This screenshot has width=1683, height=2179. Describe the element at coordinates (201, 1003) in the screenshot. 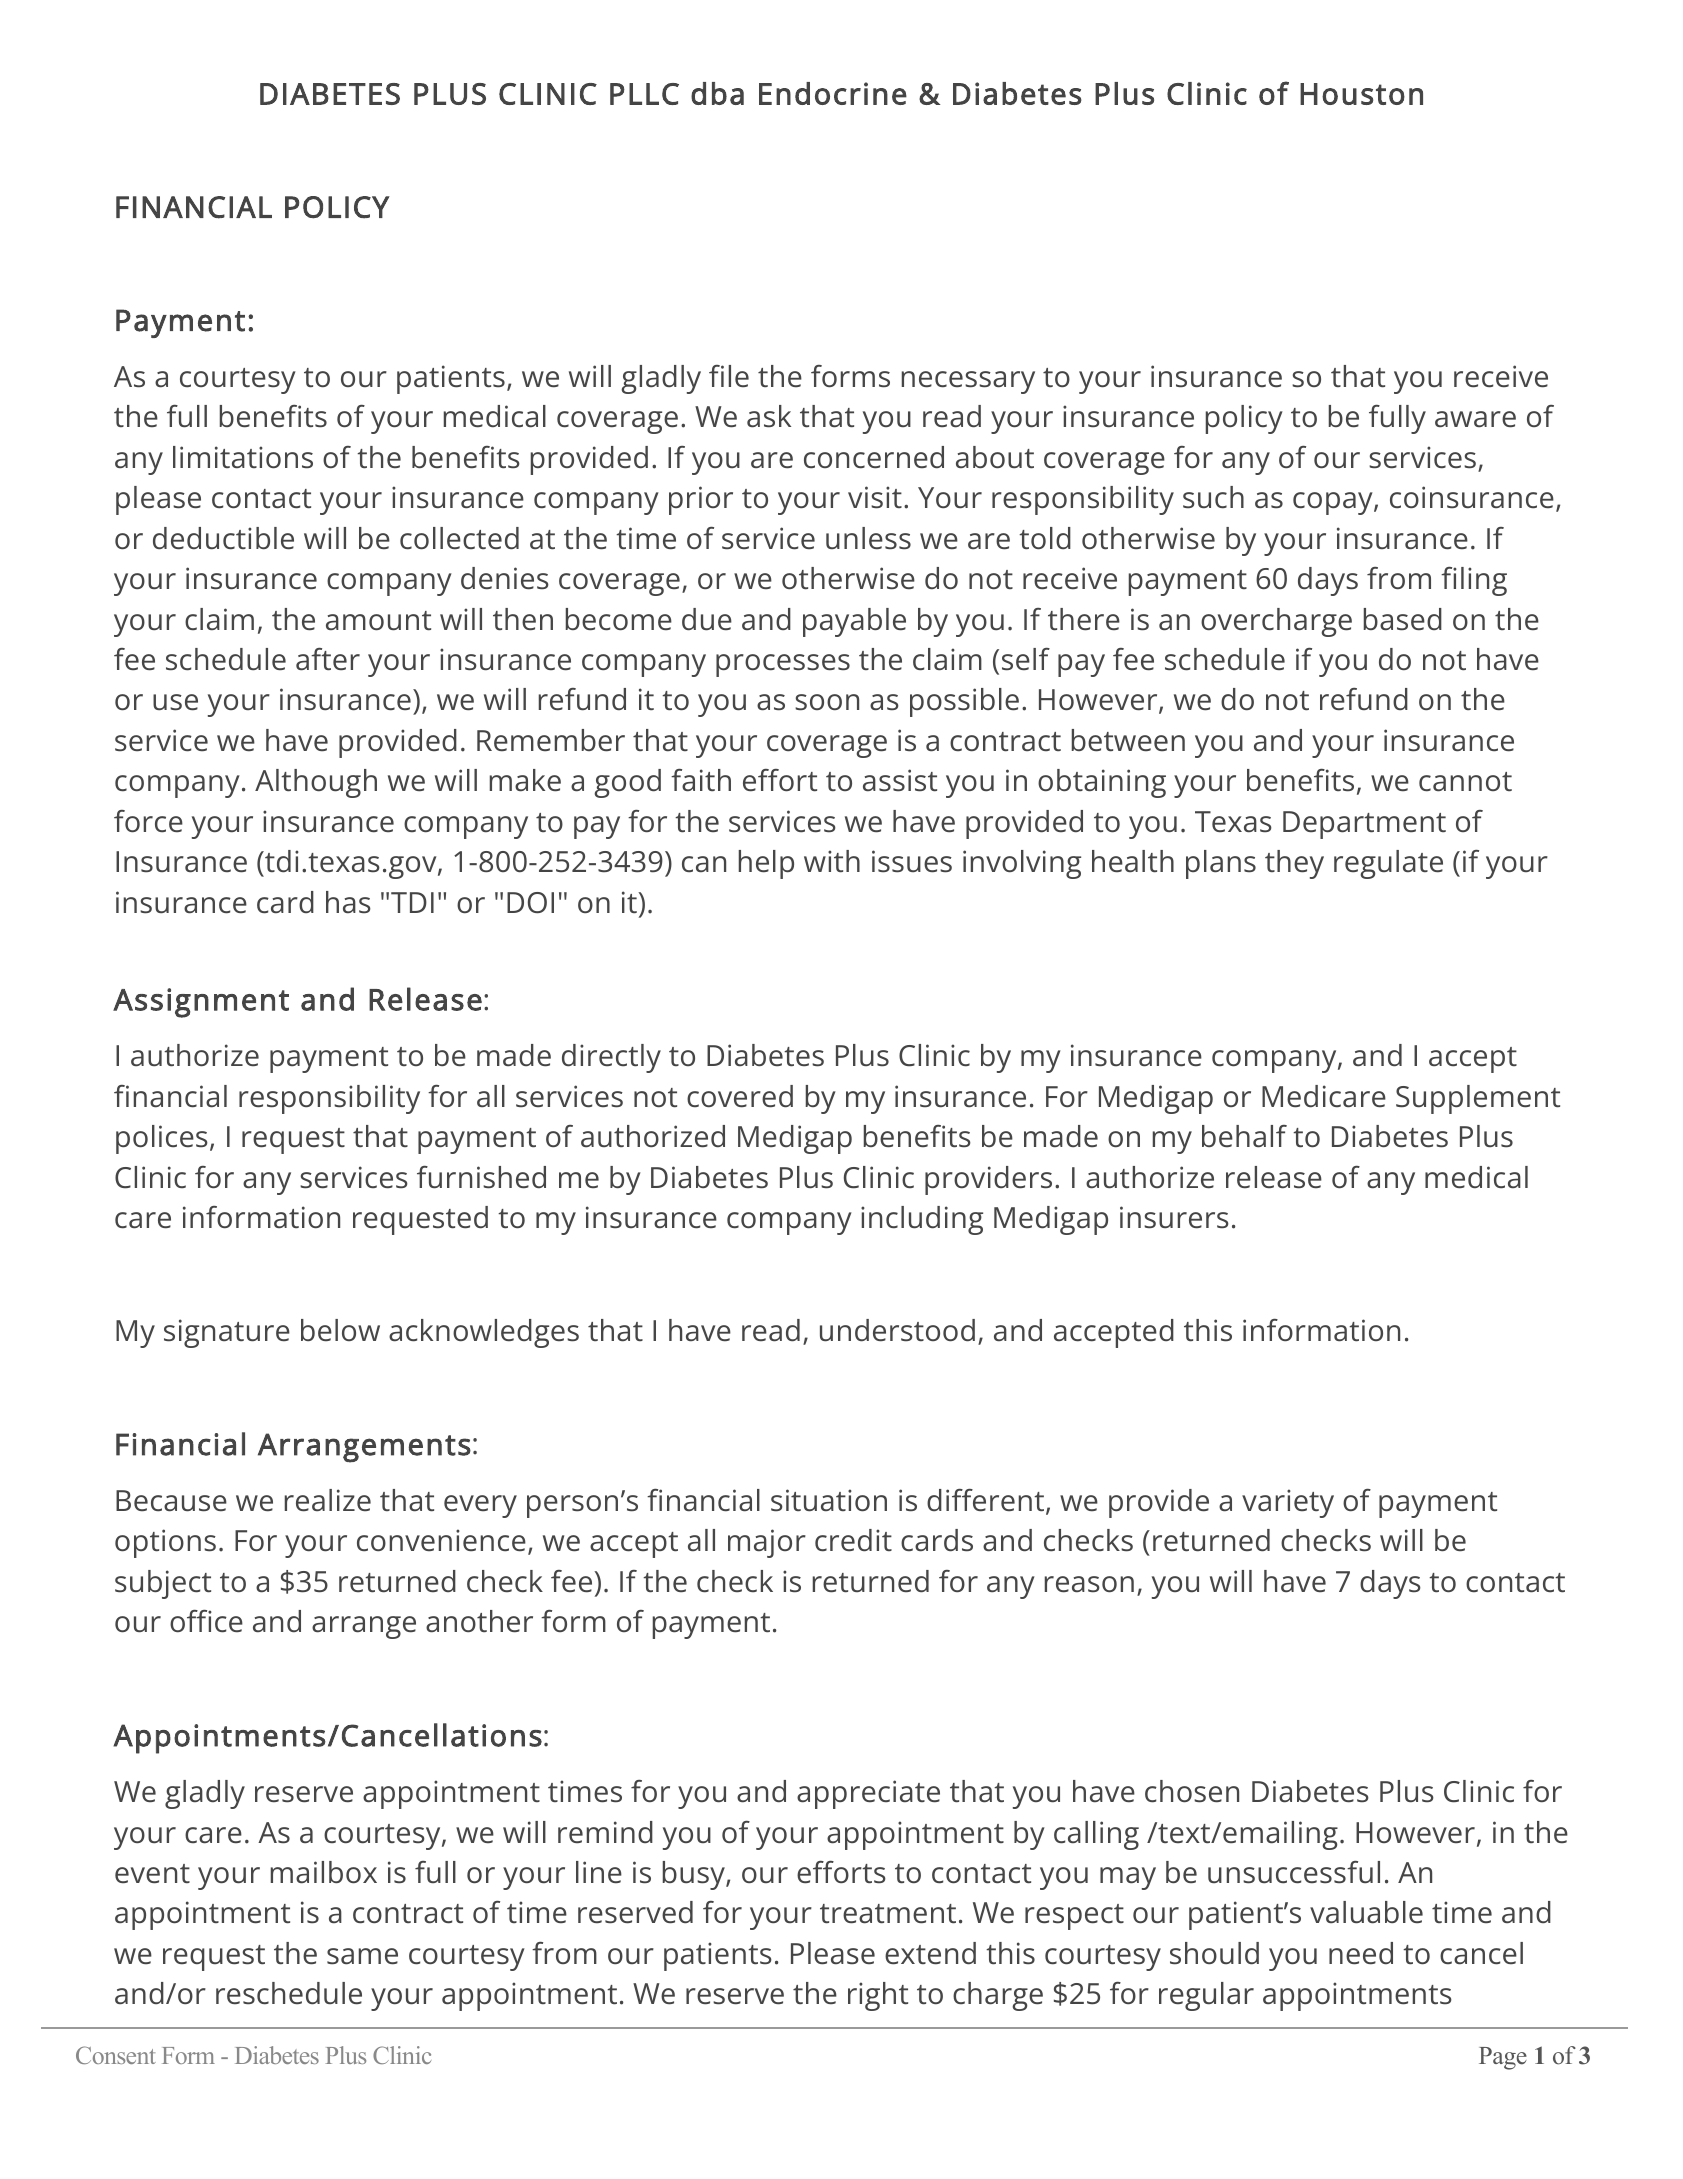

I see `Assignment` at that location.
